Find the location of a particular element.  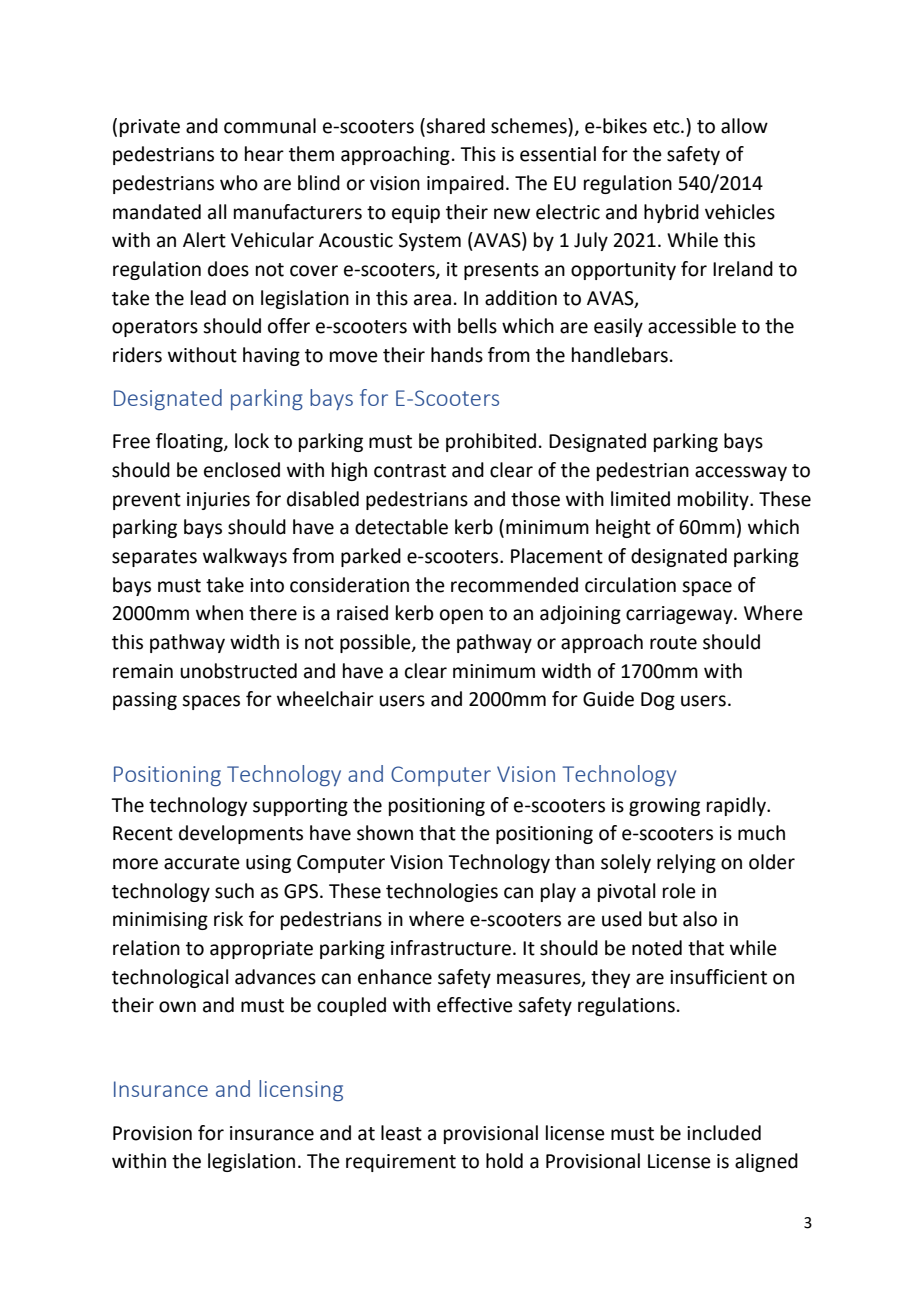

floating is located at coordinates (190, 442).
